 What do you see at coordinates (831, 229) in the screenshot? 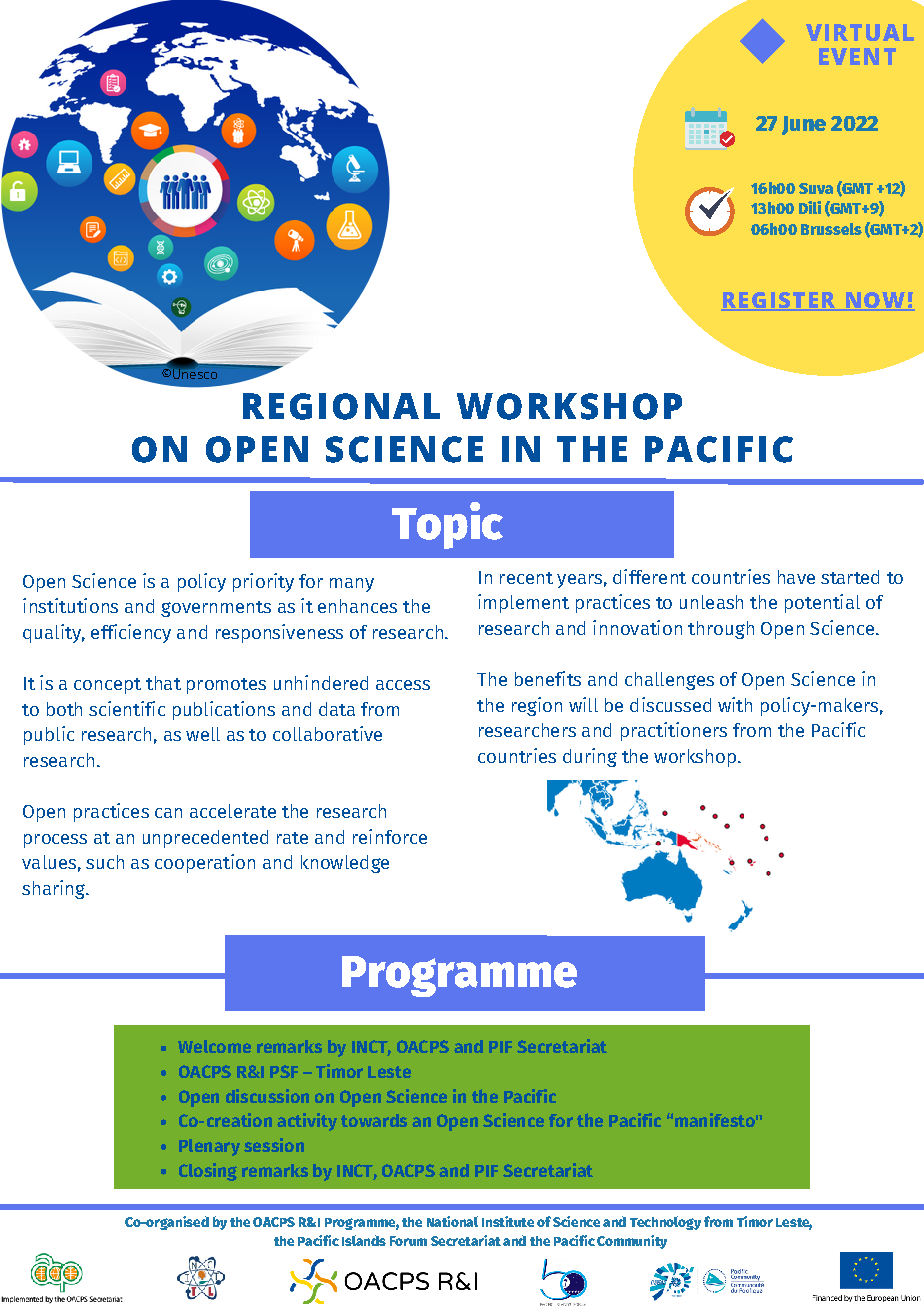
I see `Brussels` at bounding box center [831, 229].
